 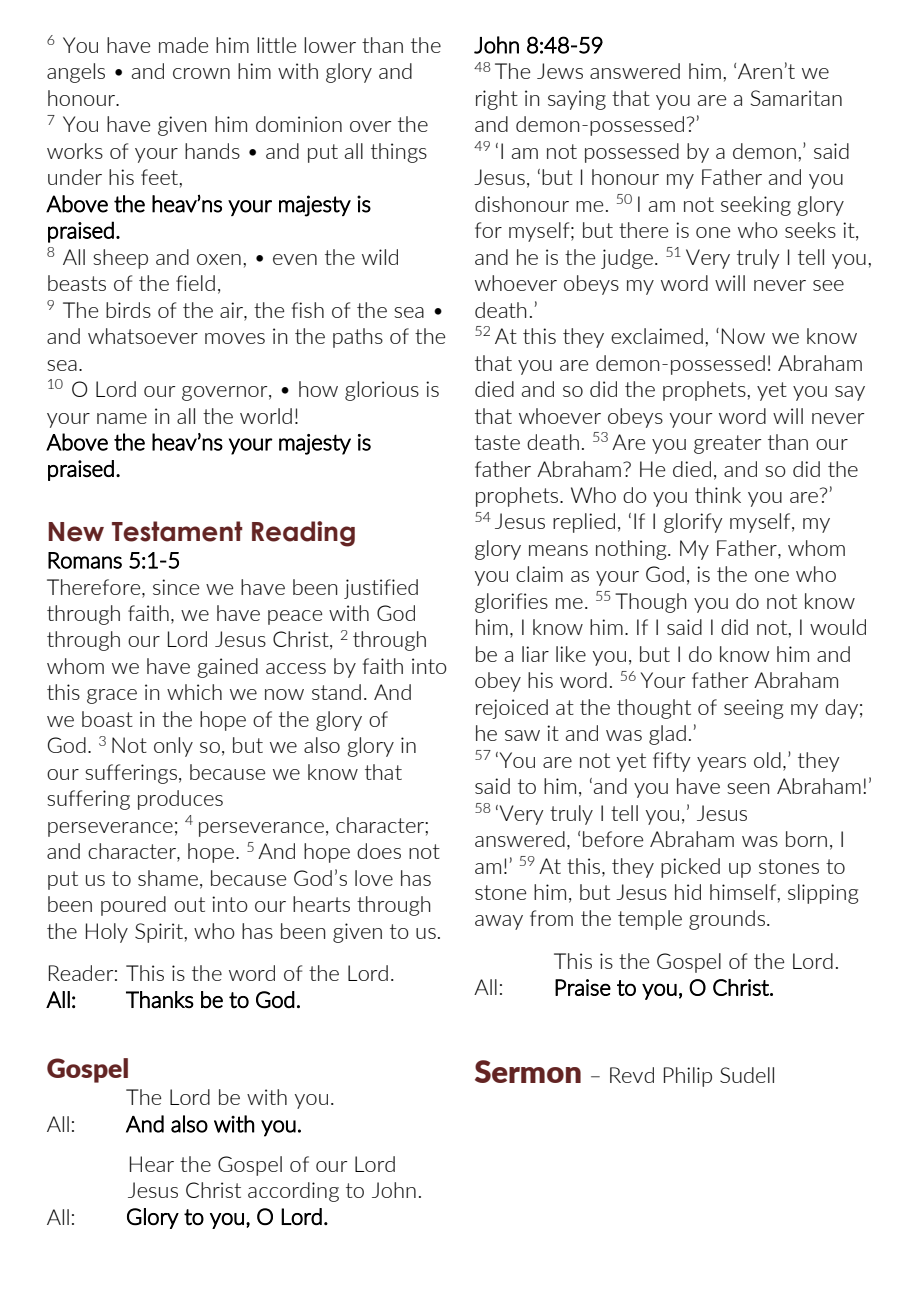 I want to click on would, so click(x=838, y=627).
